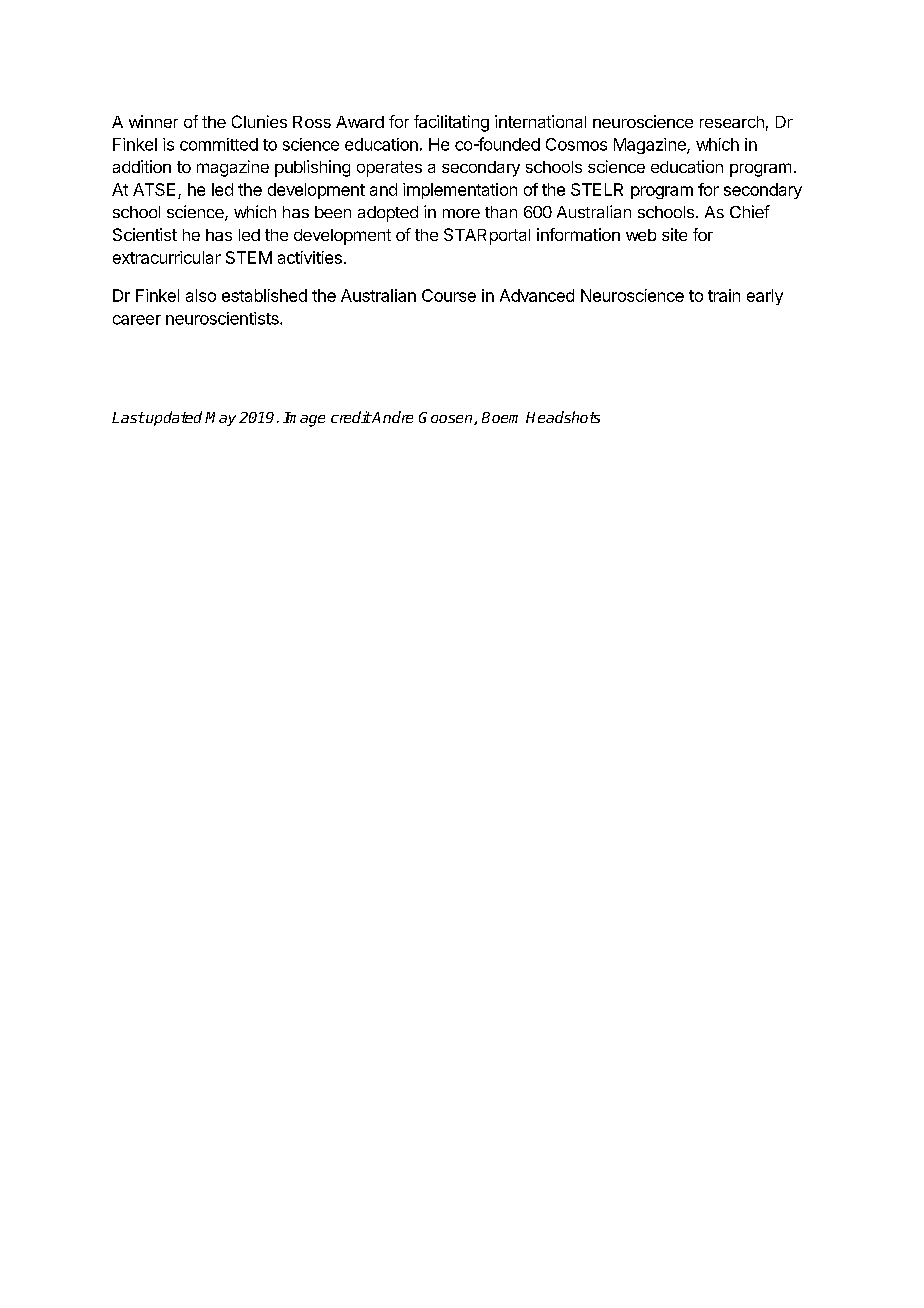 Image resolution: width=924 pixels, height=1308 pixels. I want to click on train, so click(724, 295).
